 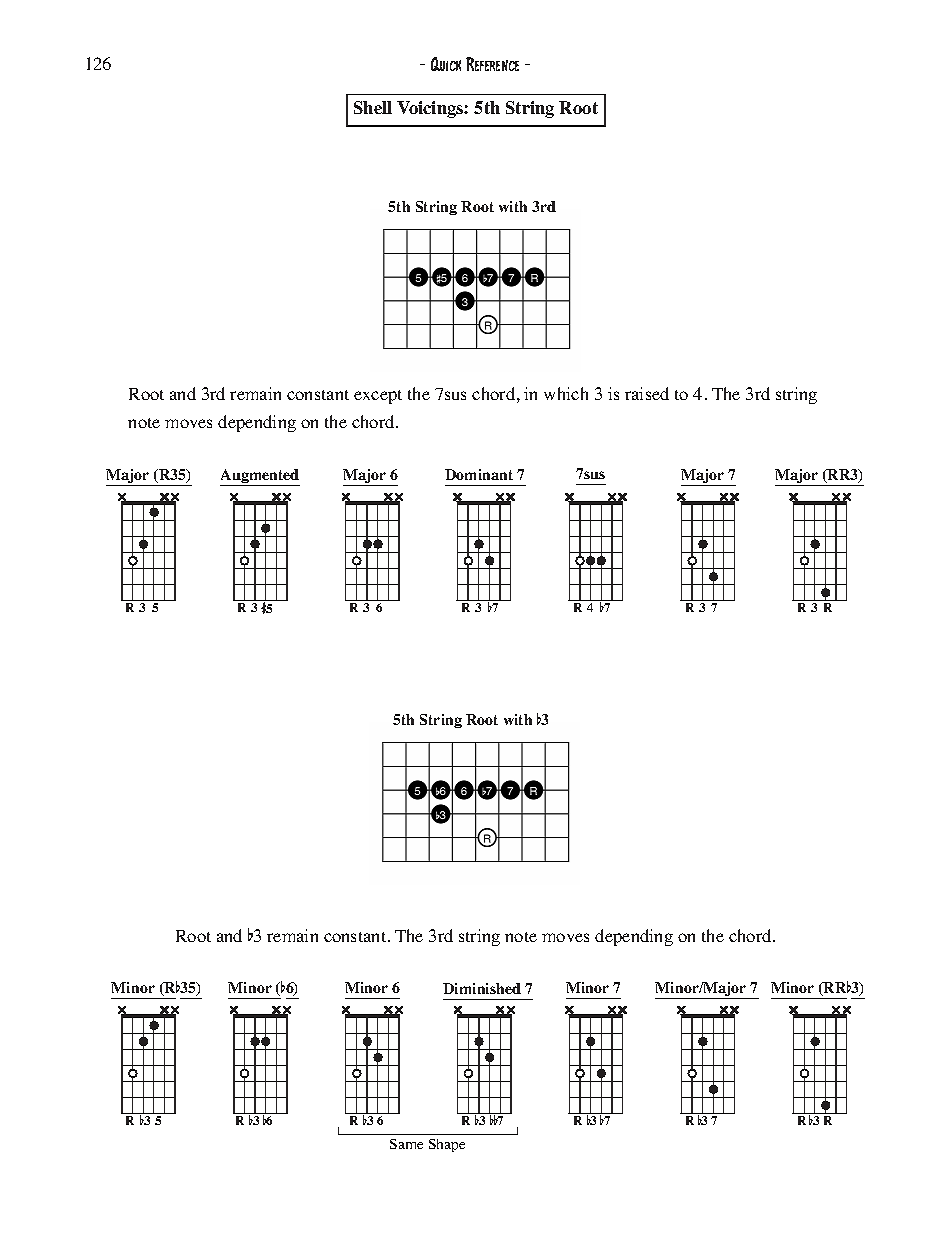 I want to click on Dominant, so click(x=479, y=474).
